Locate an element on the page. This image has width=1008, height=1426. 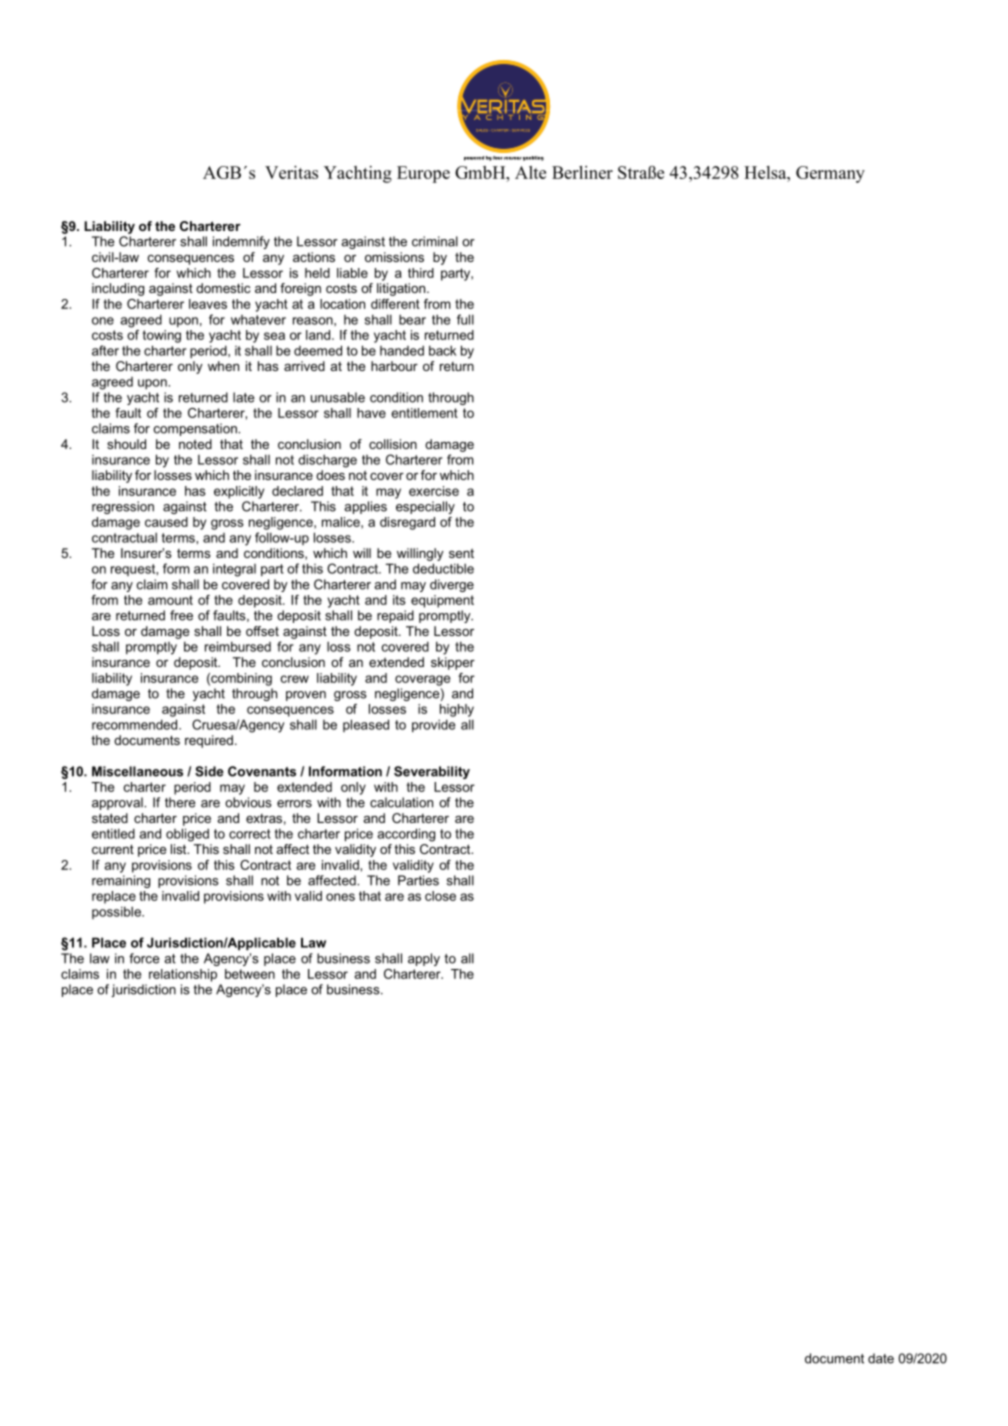
relationship is located at coordinates (183, 975).
